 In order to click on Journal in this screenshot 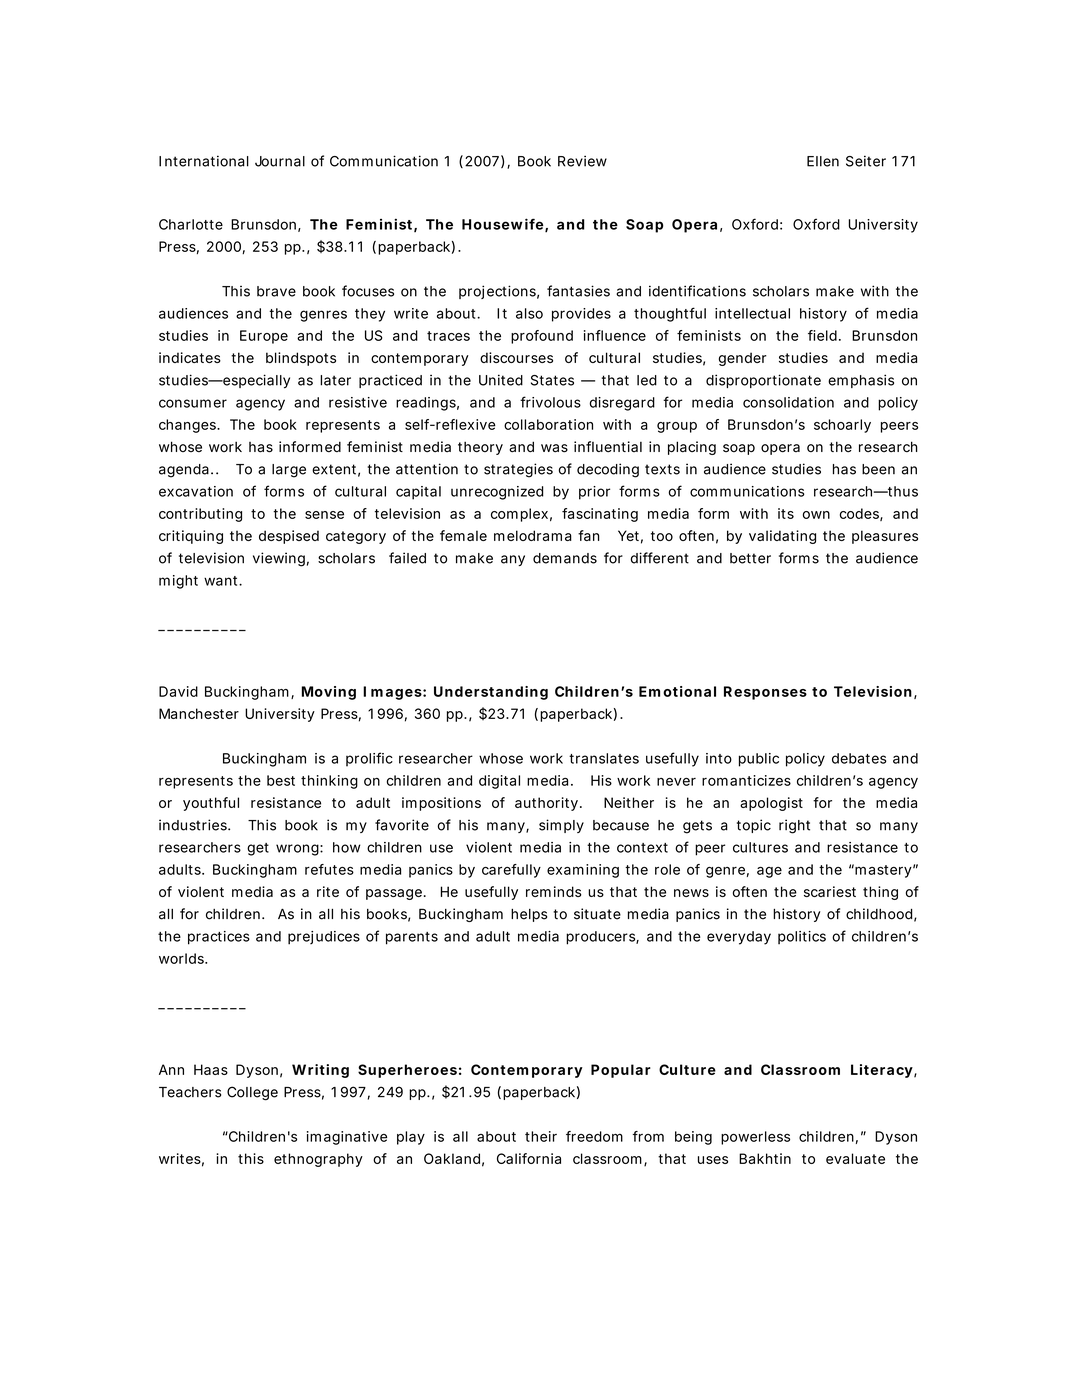, I will do `click(280, 161)`.
